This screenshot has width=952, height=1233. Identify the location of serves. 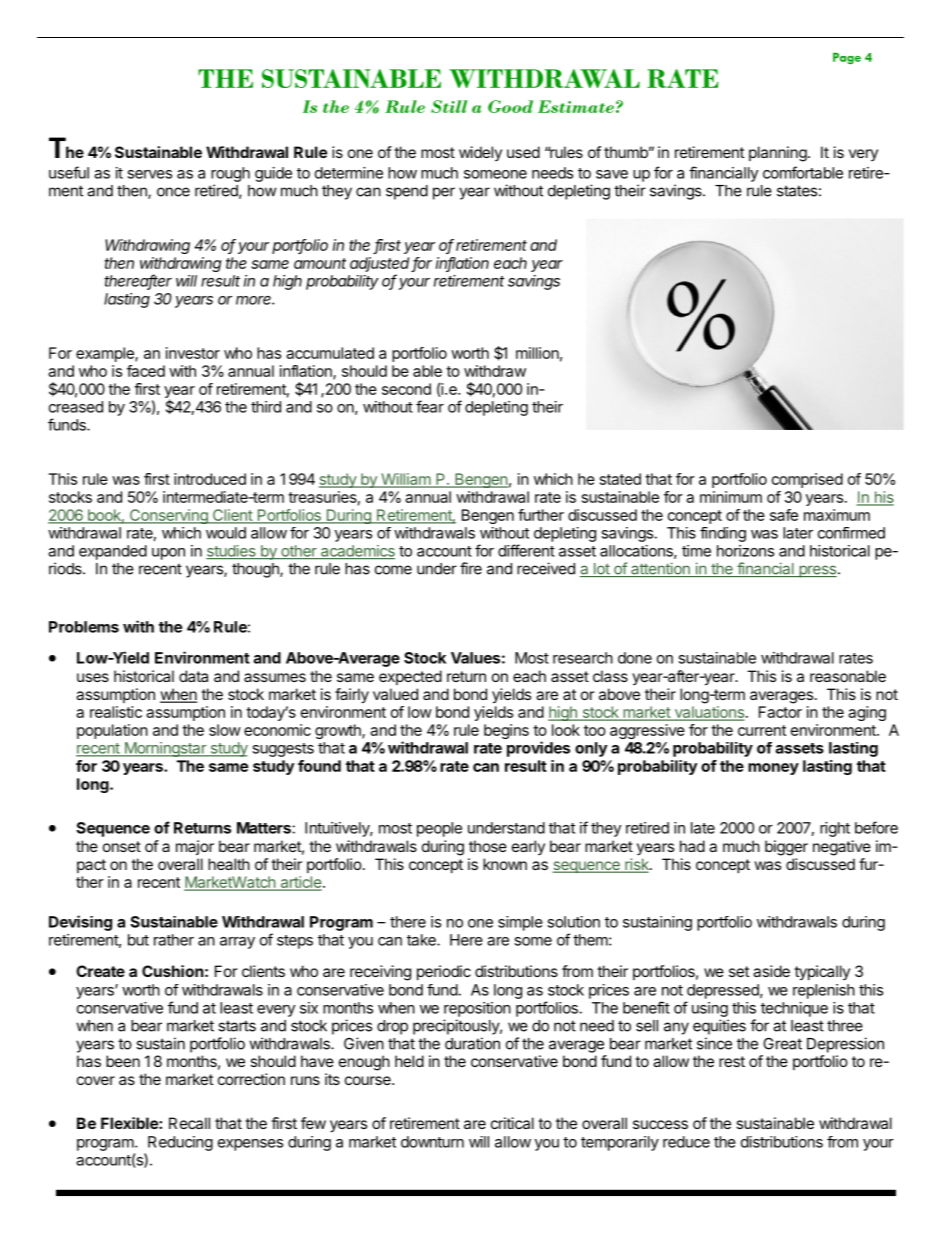
(149, 174).
